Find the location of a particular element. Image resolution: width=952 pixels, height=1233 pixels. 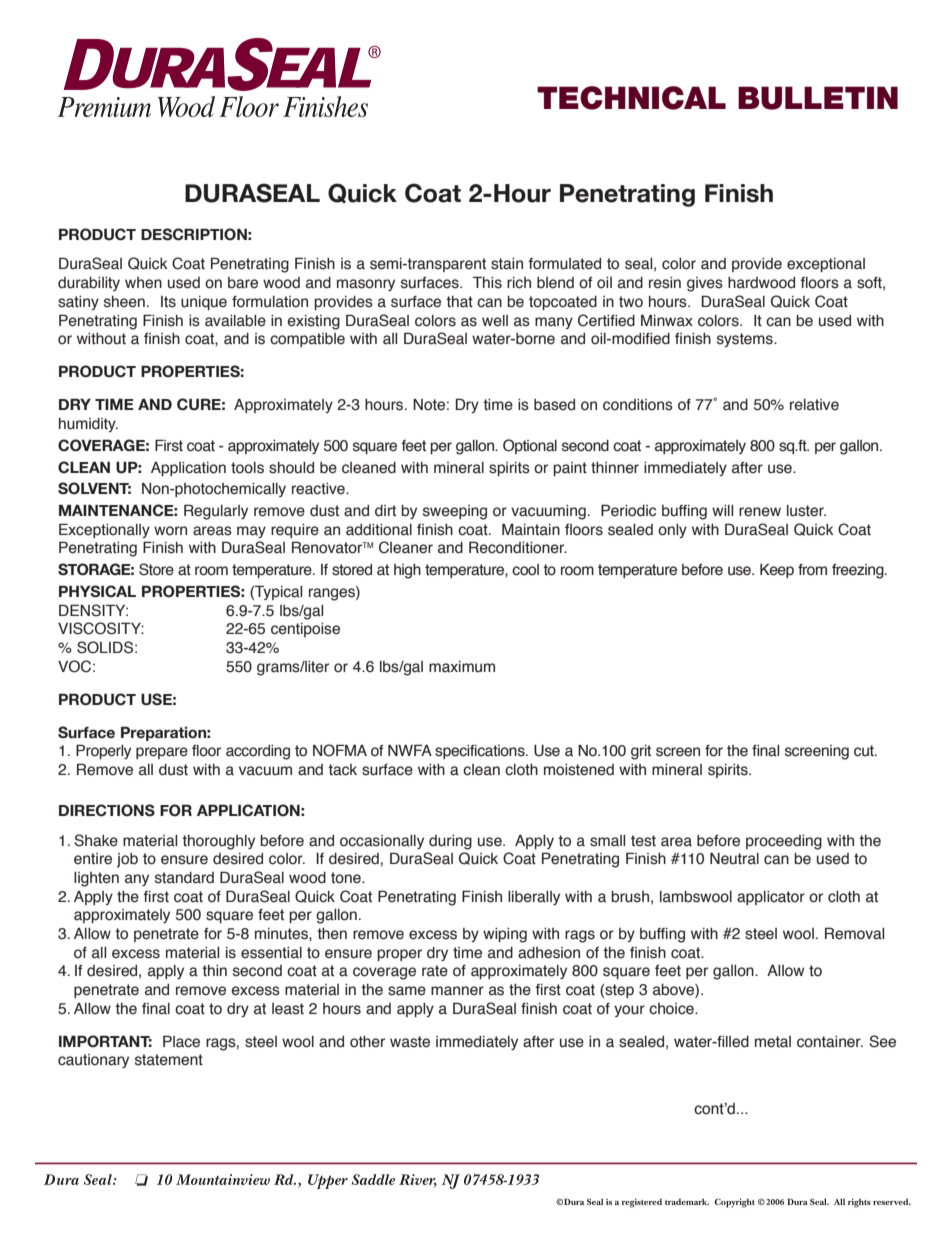

when is located at coordinates (143, 283).
